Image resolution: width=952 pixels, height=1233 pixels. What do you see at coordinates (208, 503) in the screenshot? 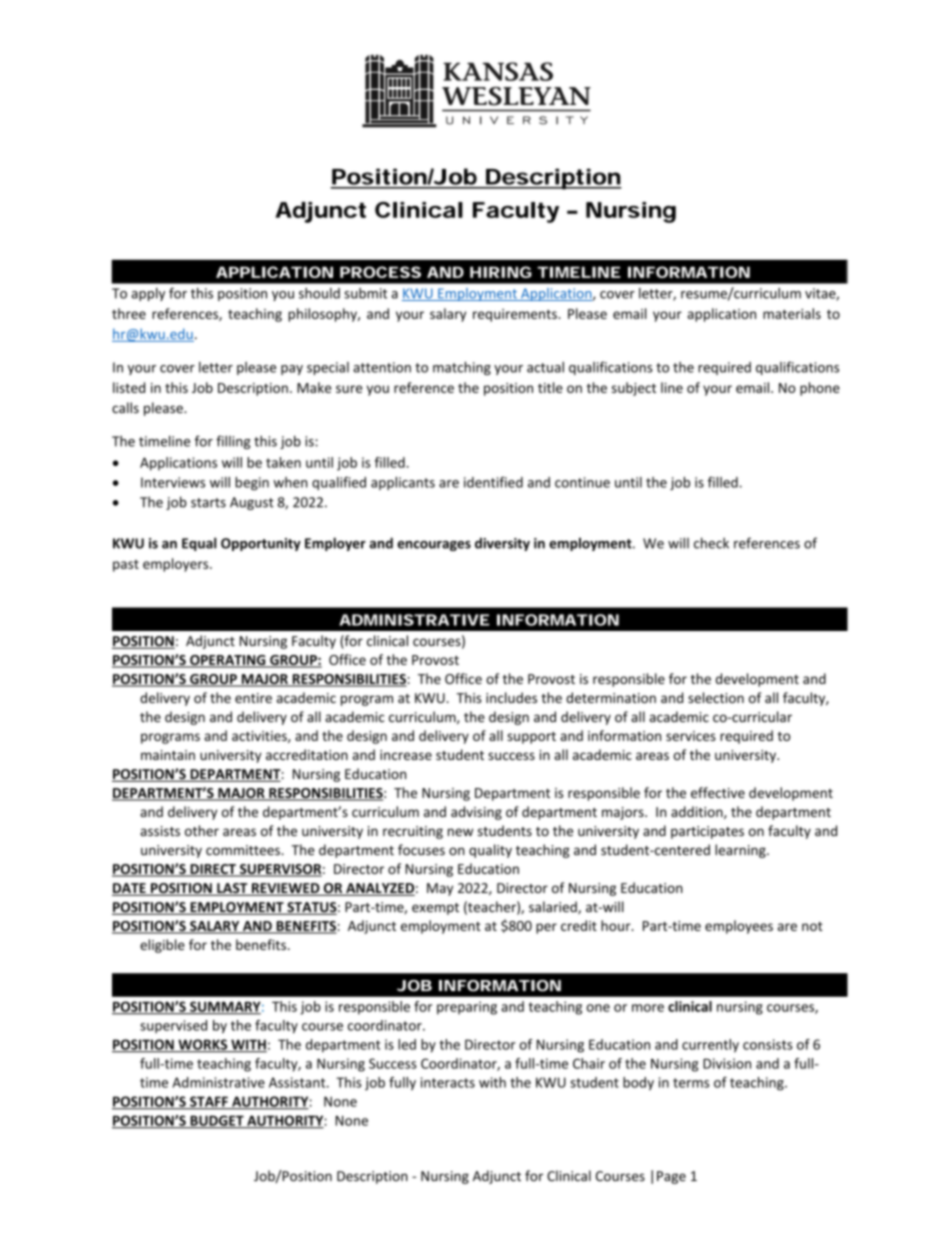
I see `starts` at bounding box center [208, 503].
